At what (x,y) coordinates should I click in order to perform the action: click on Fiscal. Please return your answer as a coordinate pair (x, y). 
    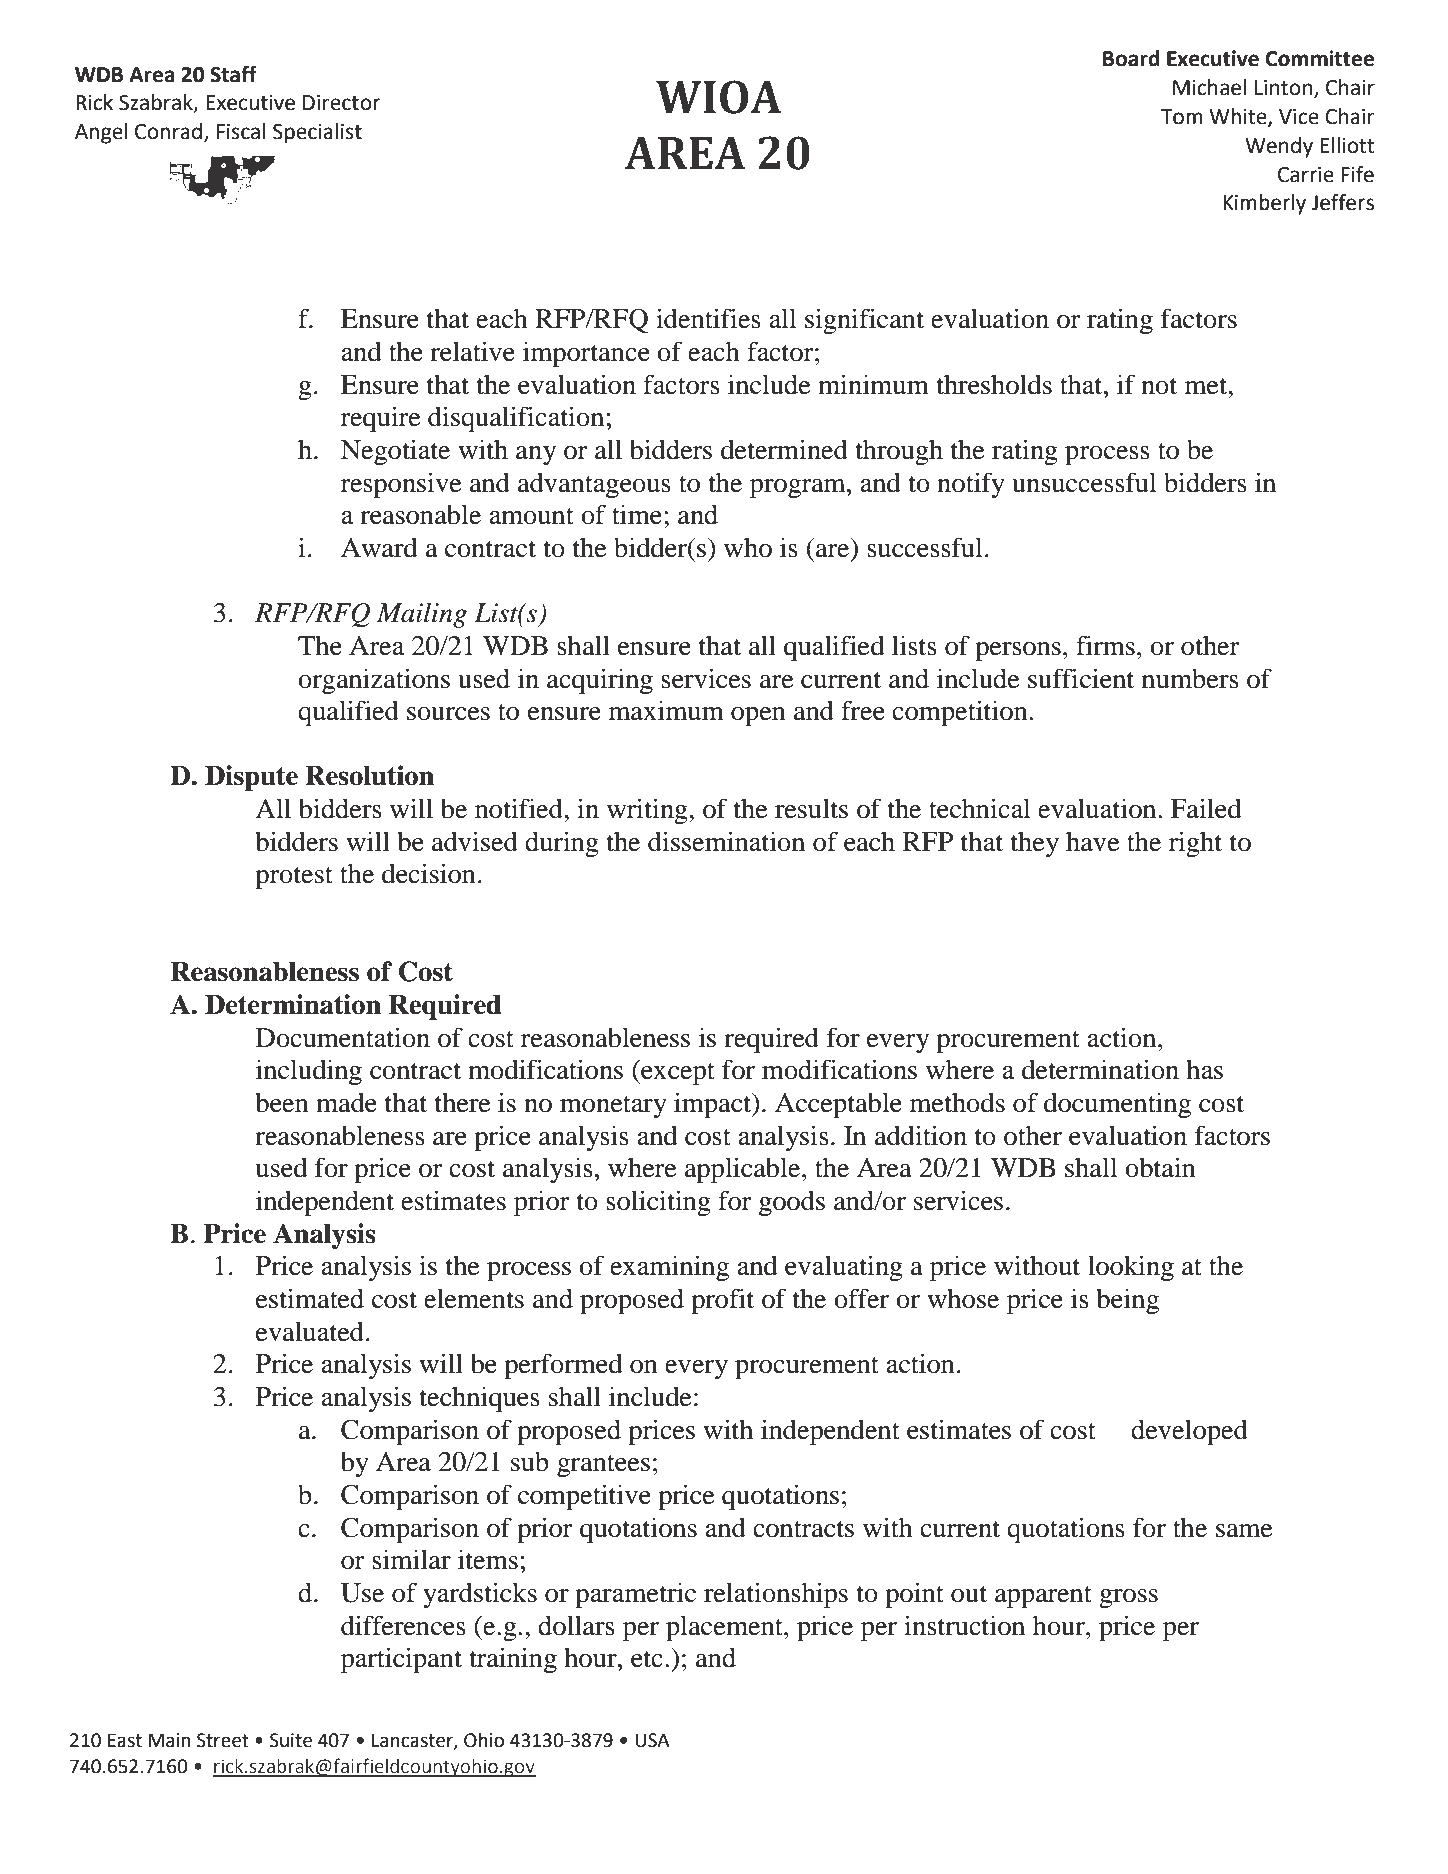
    Looking at the image, I should click on (241, 131).
